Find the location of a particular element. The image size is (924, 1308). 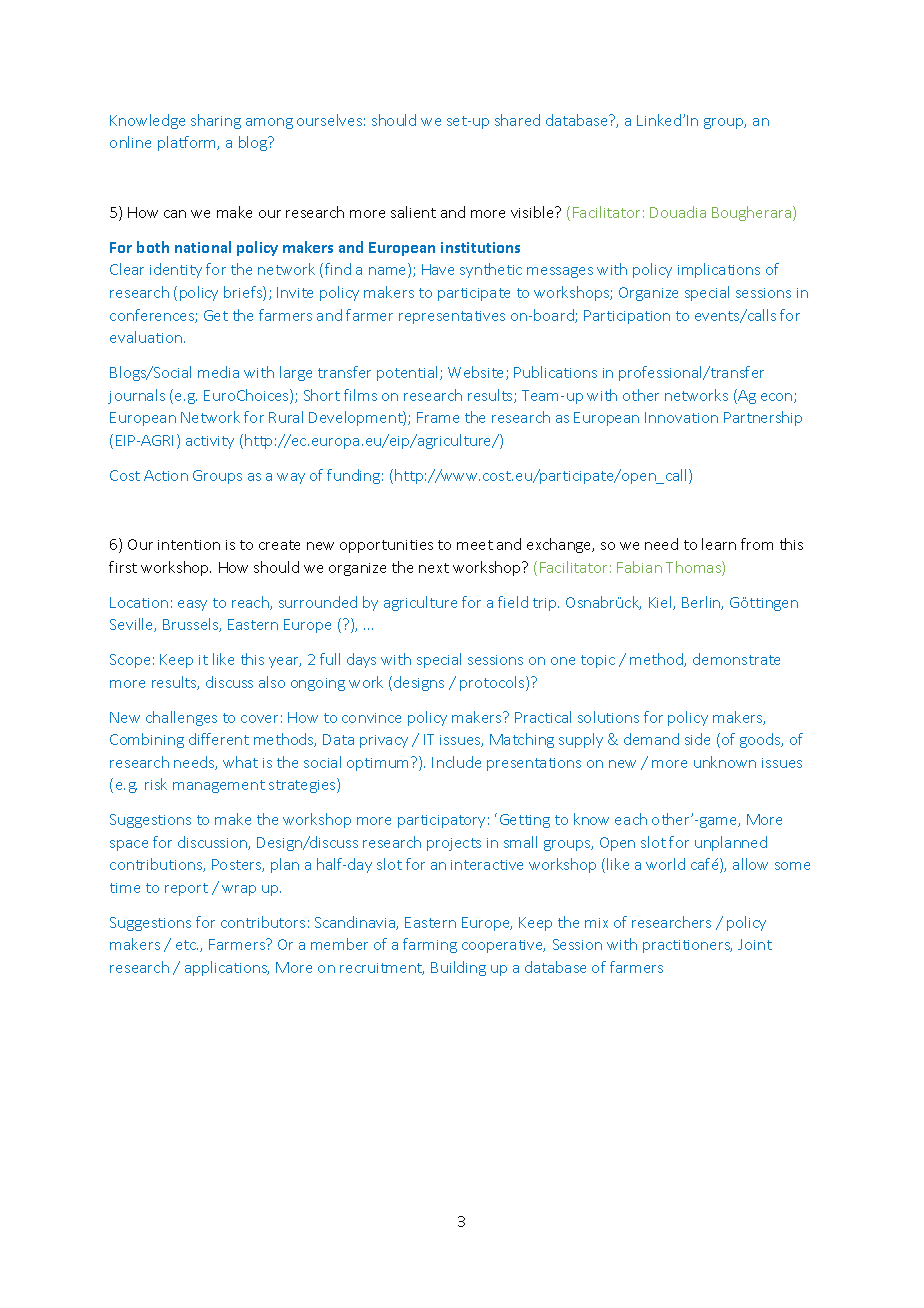

meet is located at coordinates (475, 545).
